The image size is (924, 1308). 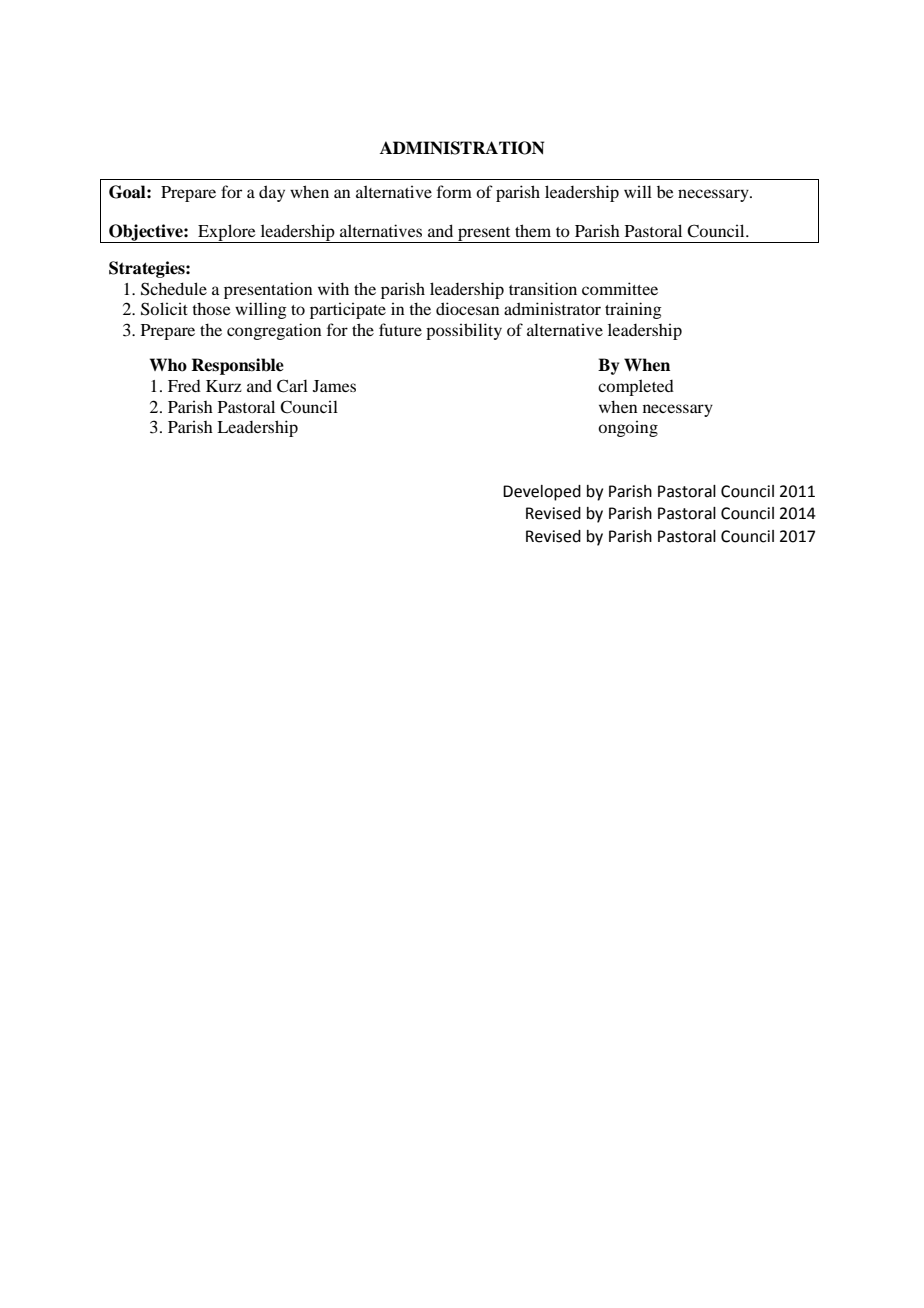 I want to click on ongoing, so click(x=628, y=428).
